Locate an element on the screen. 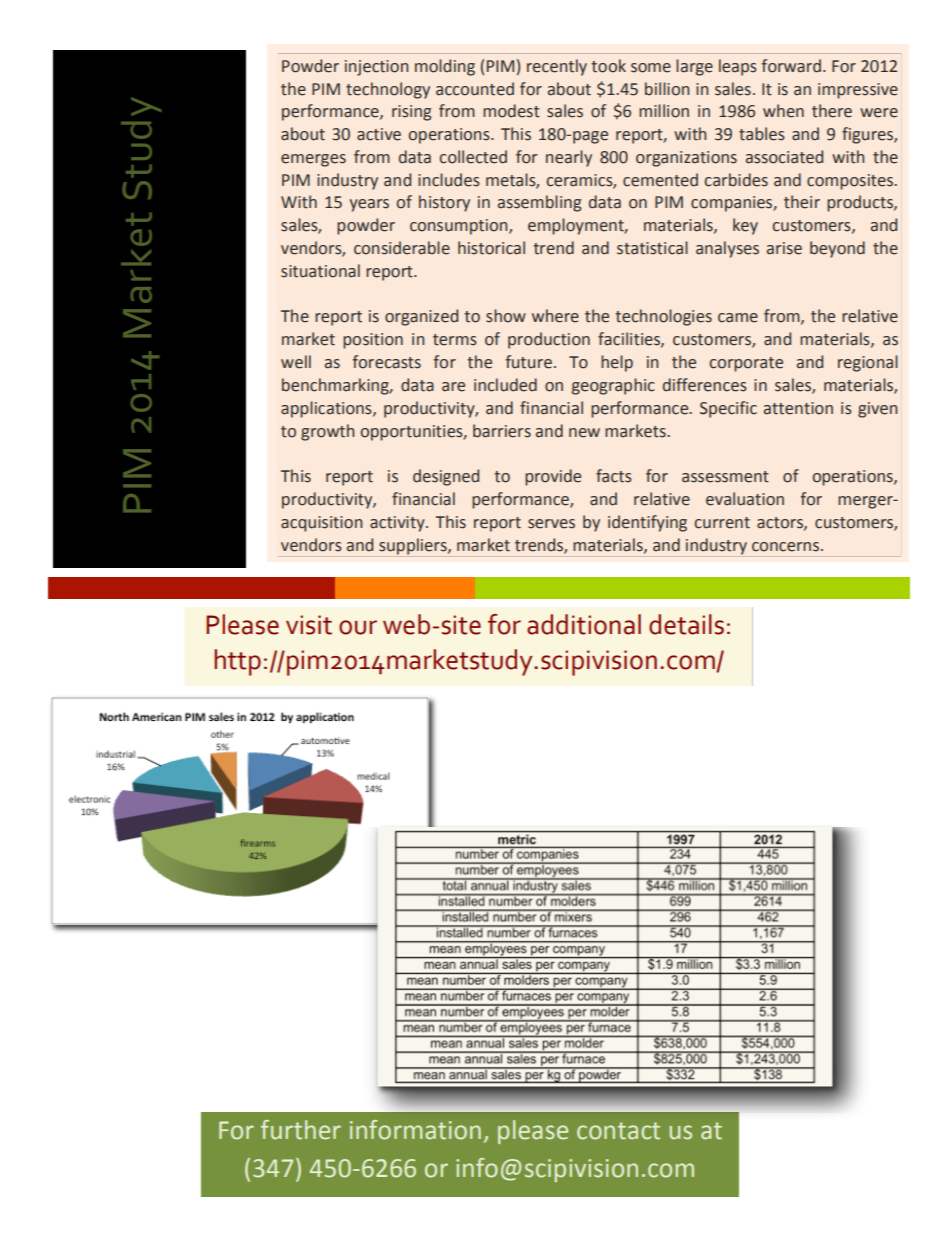 Image resolution: width=952 pixels, height=1233 pixels. rising is located at coordinates (411, 113).
